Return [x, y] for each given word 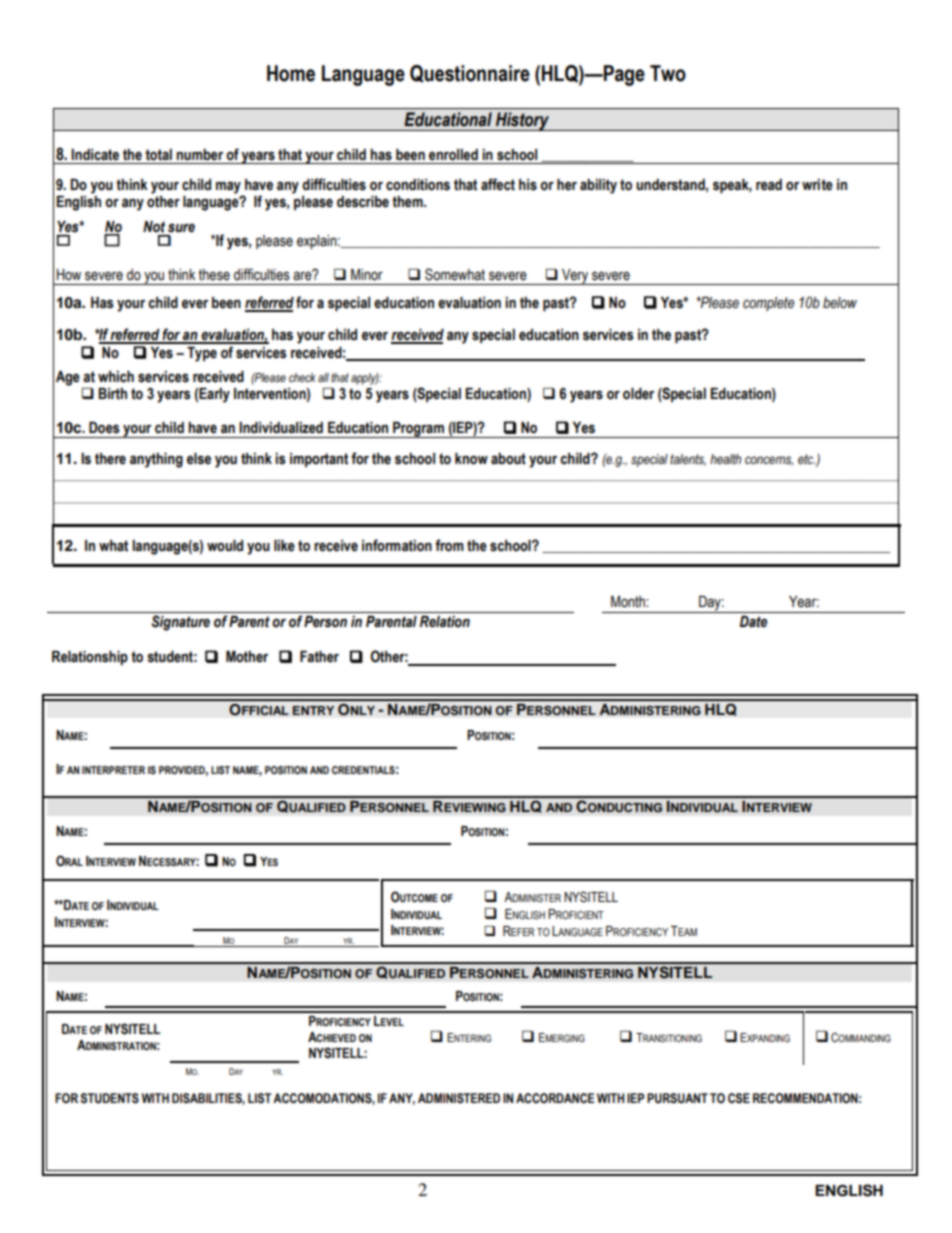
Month [629, 602]
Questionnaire [470, 74]
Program [418, 430]
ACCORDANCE [555, 1098]
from [449, 545]
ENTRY [313, 710]
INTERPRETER [113, 770]
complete [768, 304]
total [158, 155]
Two [668, 73]
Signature [180, 623]
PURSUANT [677, 1098]
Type [202, 354]
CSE [739, 1098]
